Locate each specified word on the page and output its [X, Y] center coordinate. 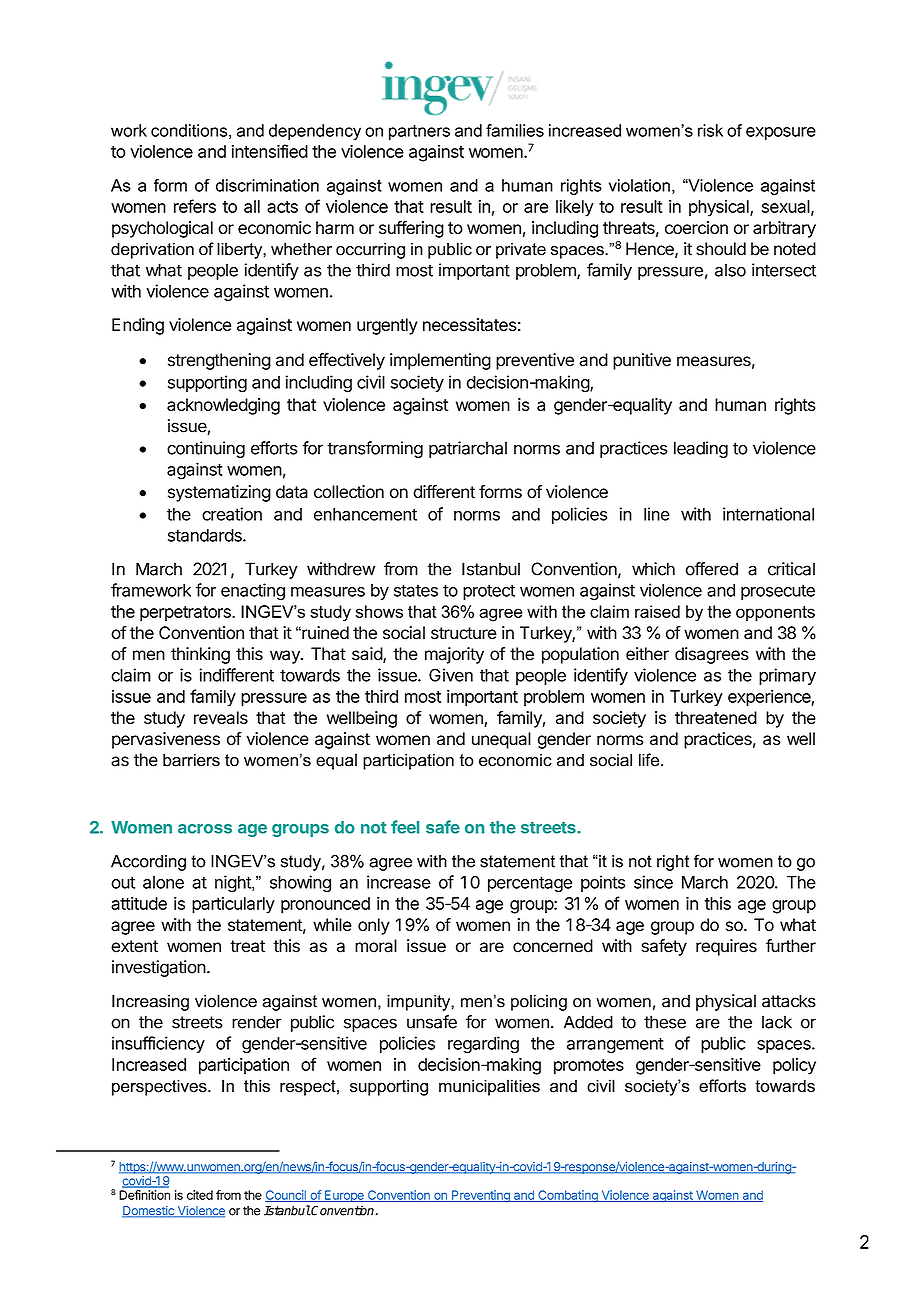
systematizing [219, 493]
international [768, 514]
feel [405, 827]
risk [710, 130]
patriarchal [468, 449]
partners [419, 132]
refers [195, 206]
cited [200, 1195]
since [653, 882]
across [205, 829]
